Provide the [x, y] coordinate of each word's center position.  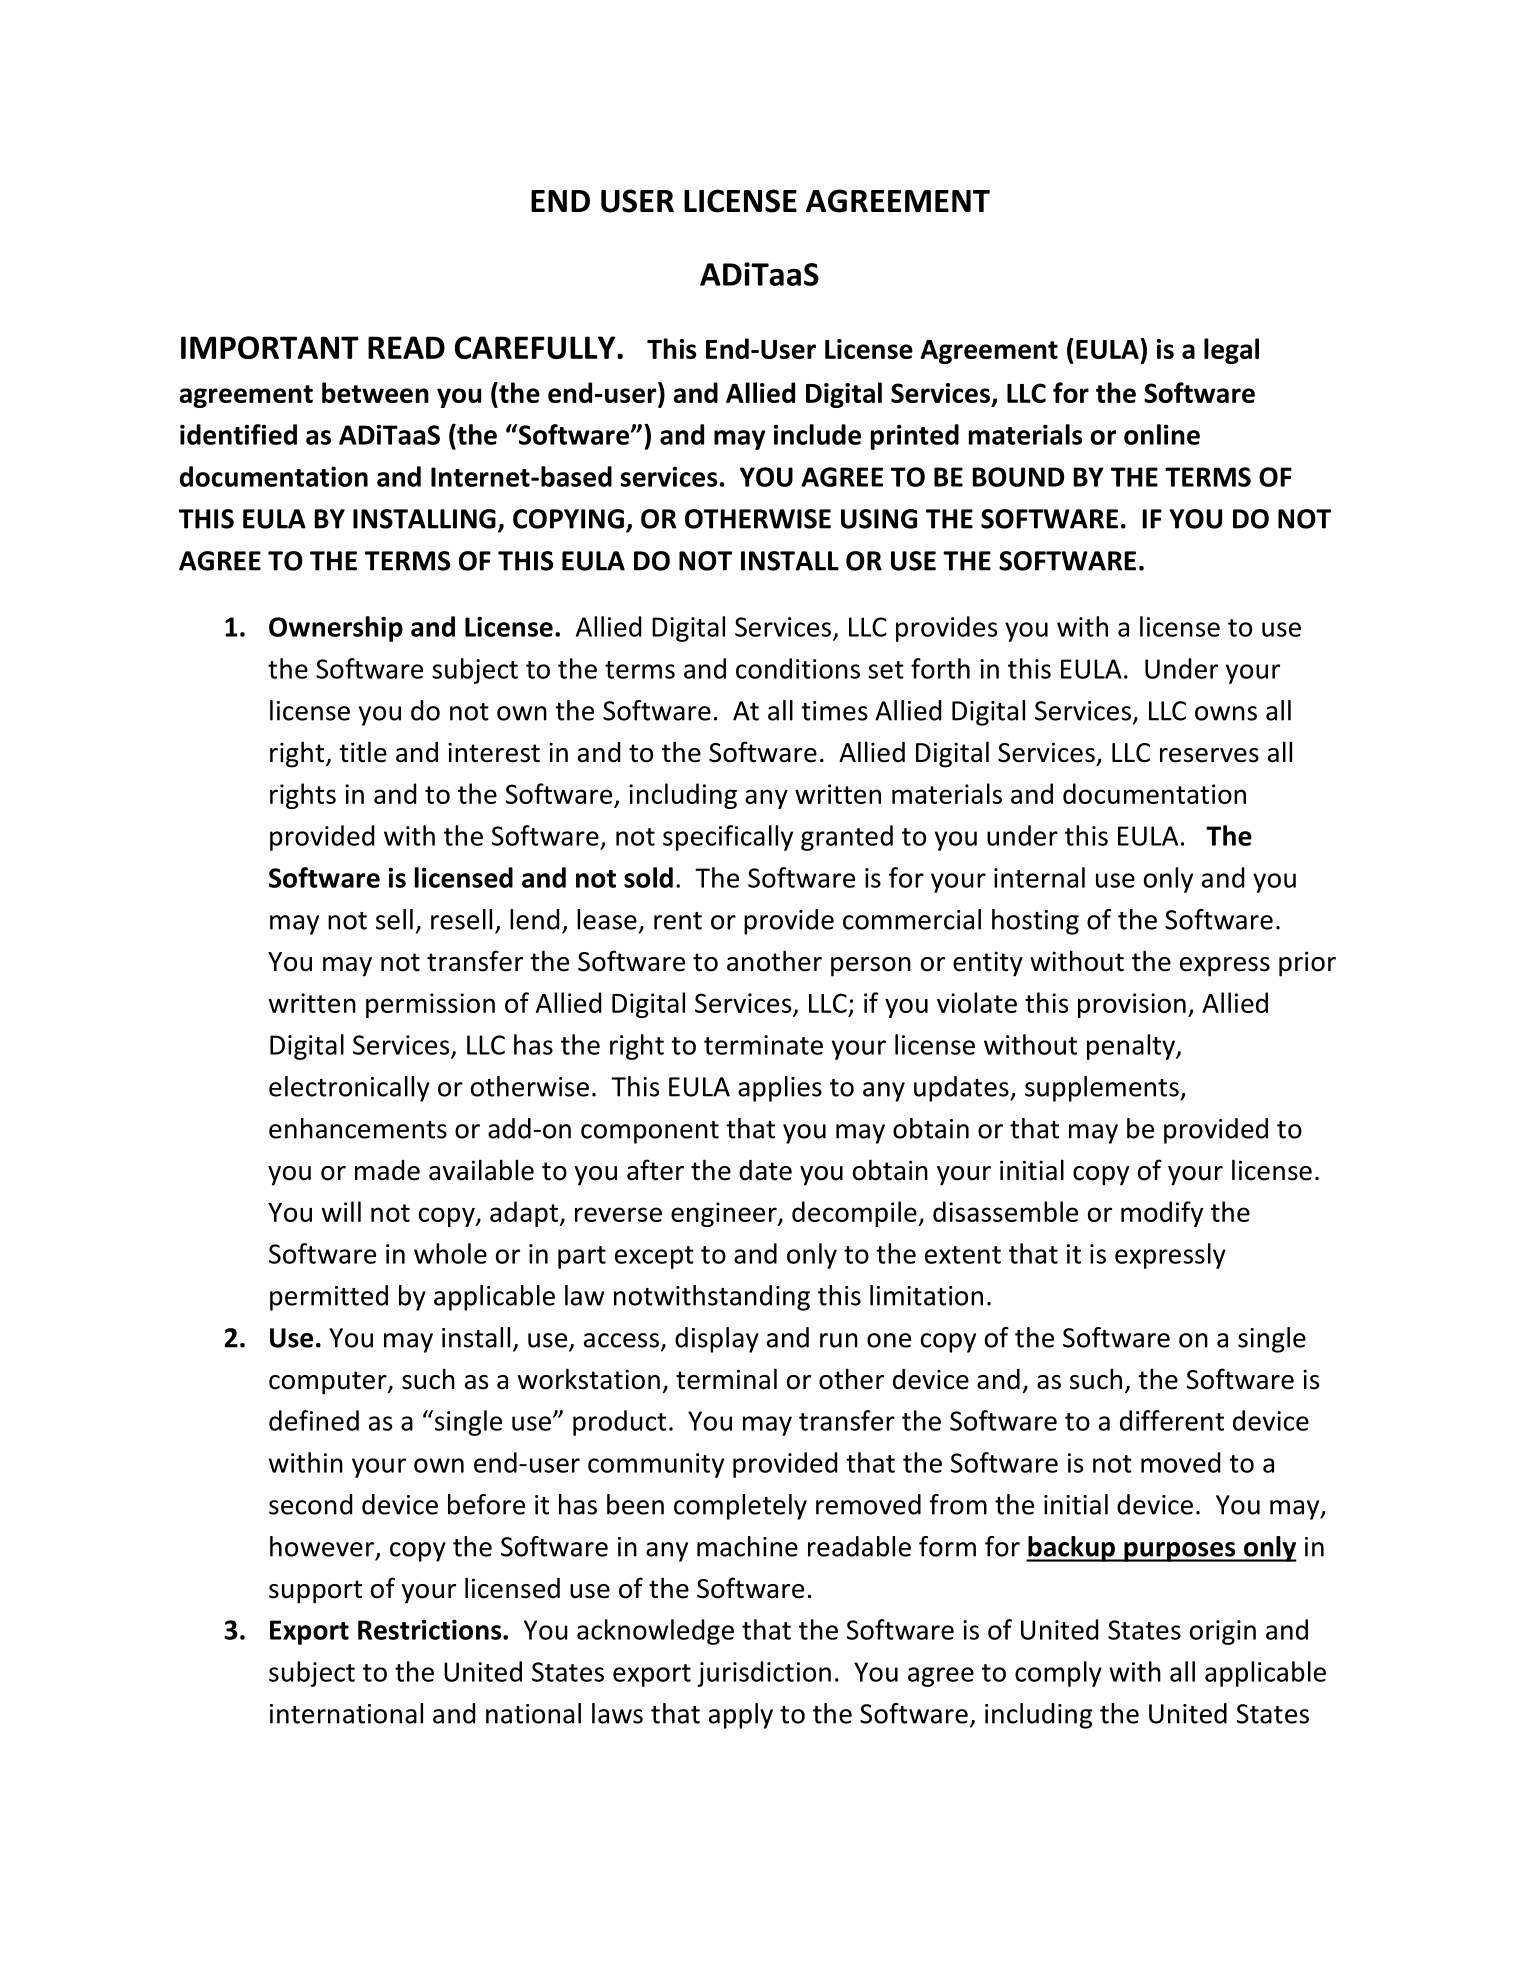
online [1162, 434]
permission [430, 1005]
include [817, 434]
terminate [763, 1045]
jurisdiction [764, 1674]
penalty [1132, 1047]
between [375, 392]
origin [1223, 1632]
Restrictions [431, 1629]
